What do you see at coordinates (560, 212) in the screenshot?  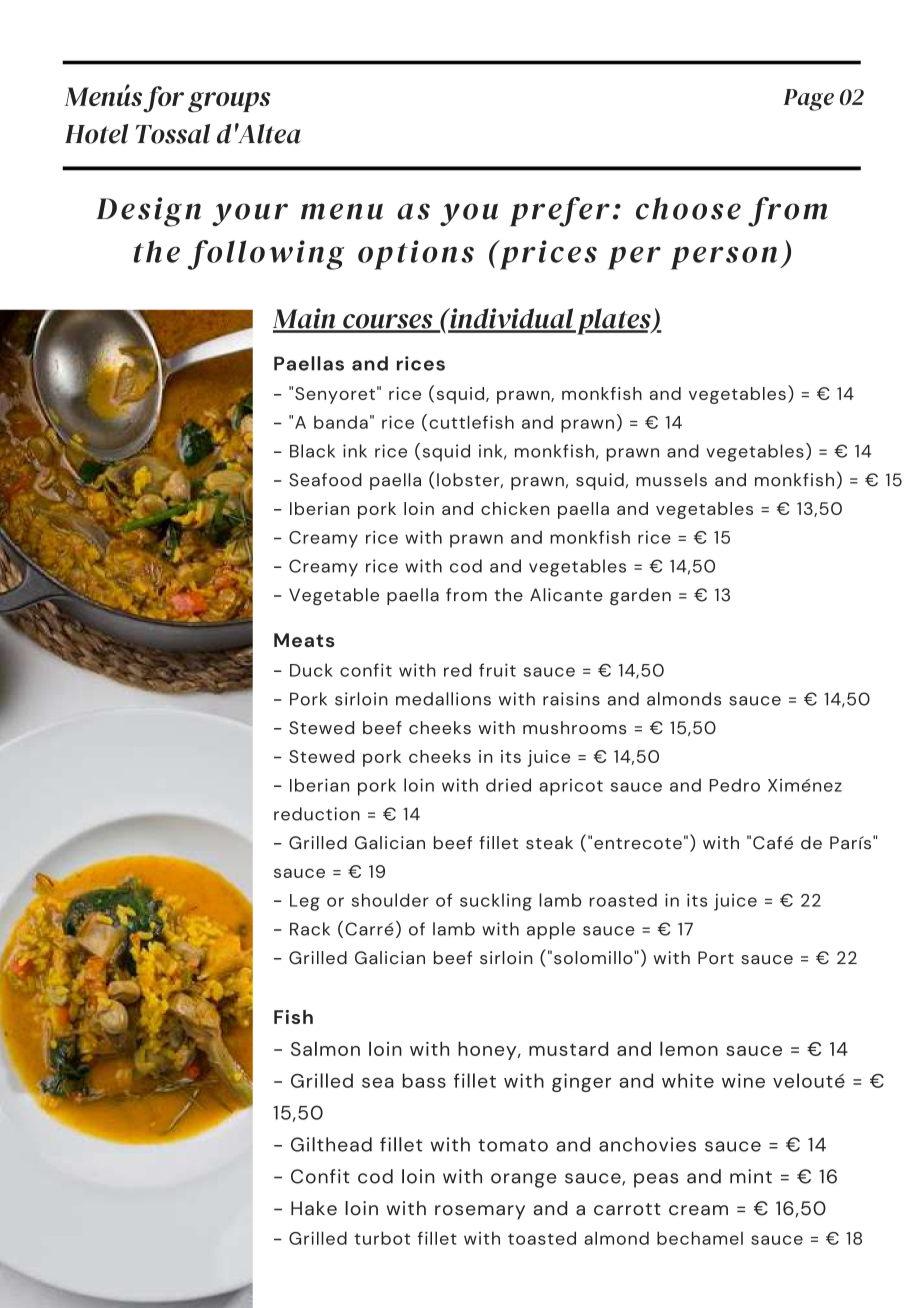 I see `prefer` at bounding box center [560, 212].
